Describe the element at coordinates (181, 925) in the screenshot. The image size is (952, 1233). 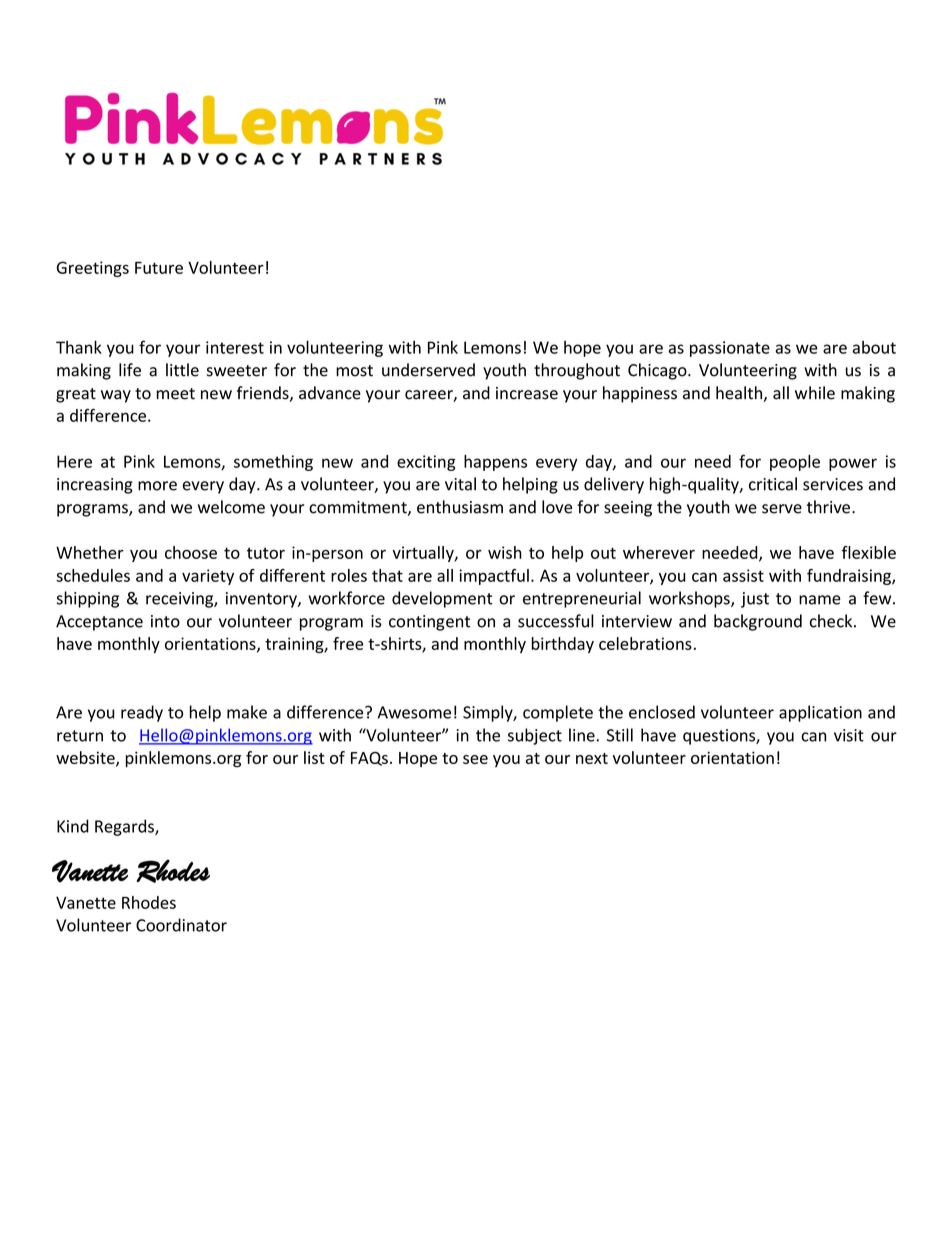
I see `Coordinator` at that location.
